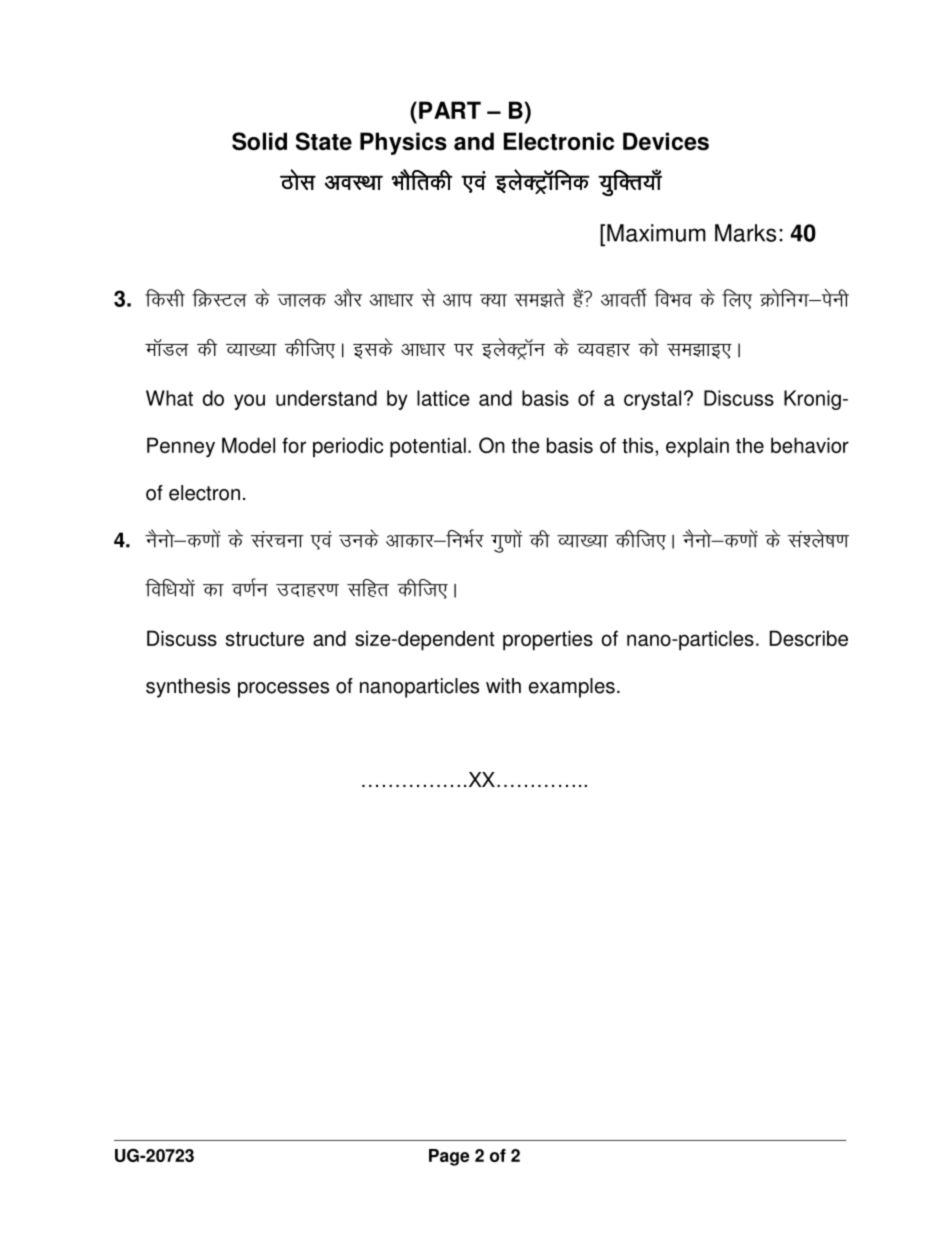 The height and width of the screenshot is (1233, 952). What do you see at coordinates (259, 141) in the screenshot?
I see `Solid` at bounding box center [259, 141].
